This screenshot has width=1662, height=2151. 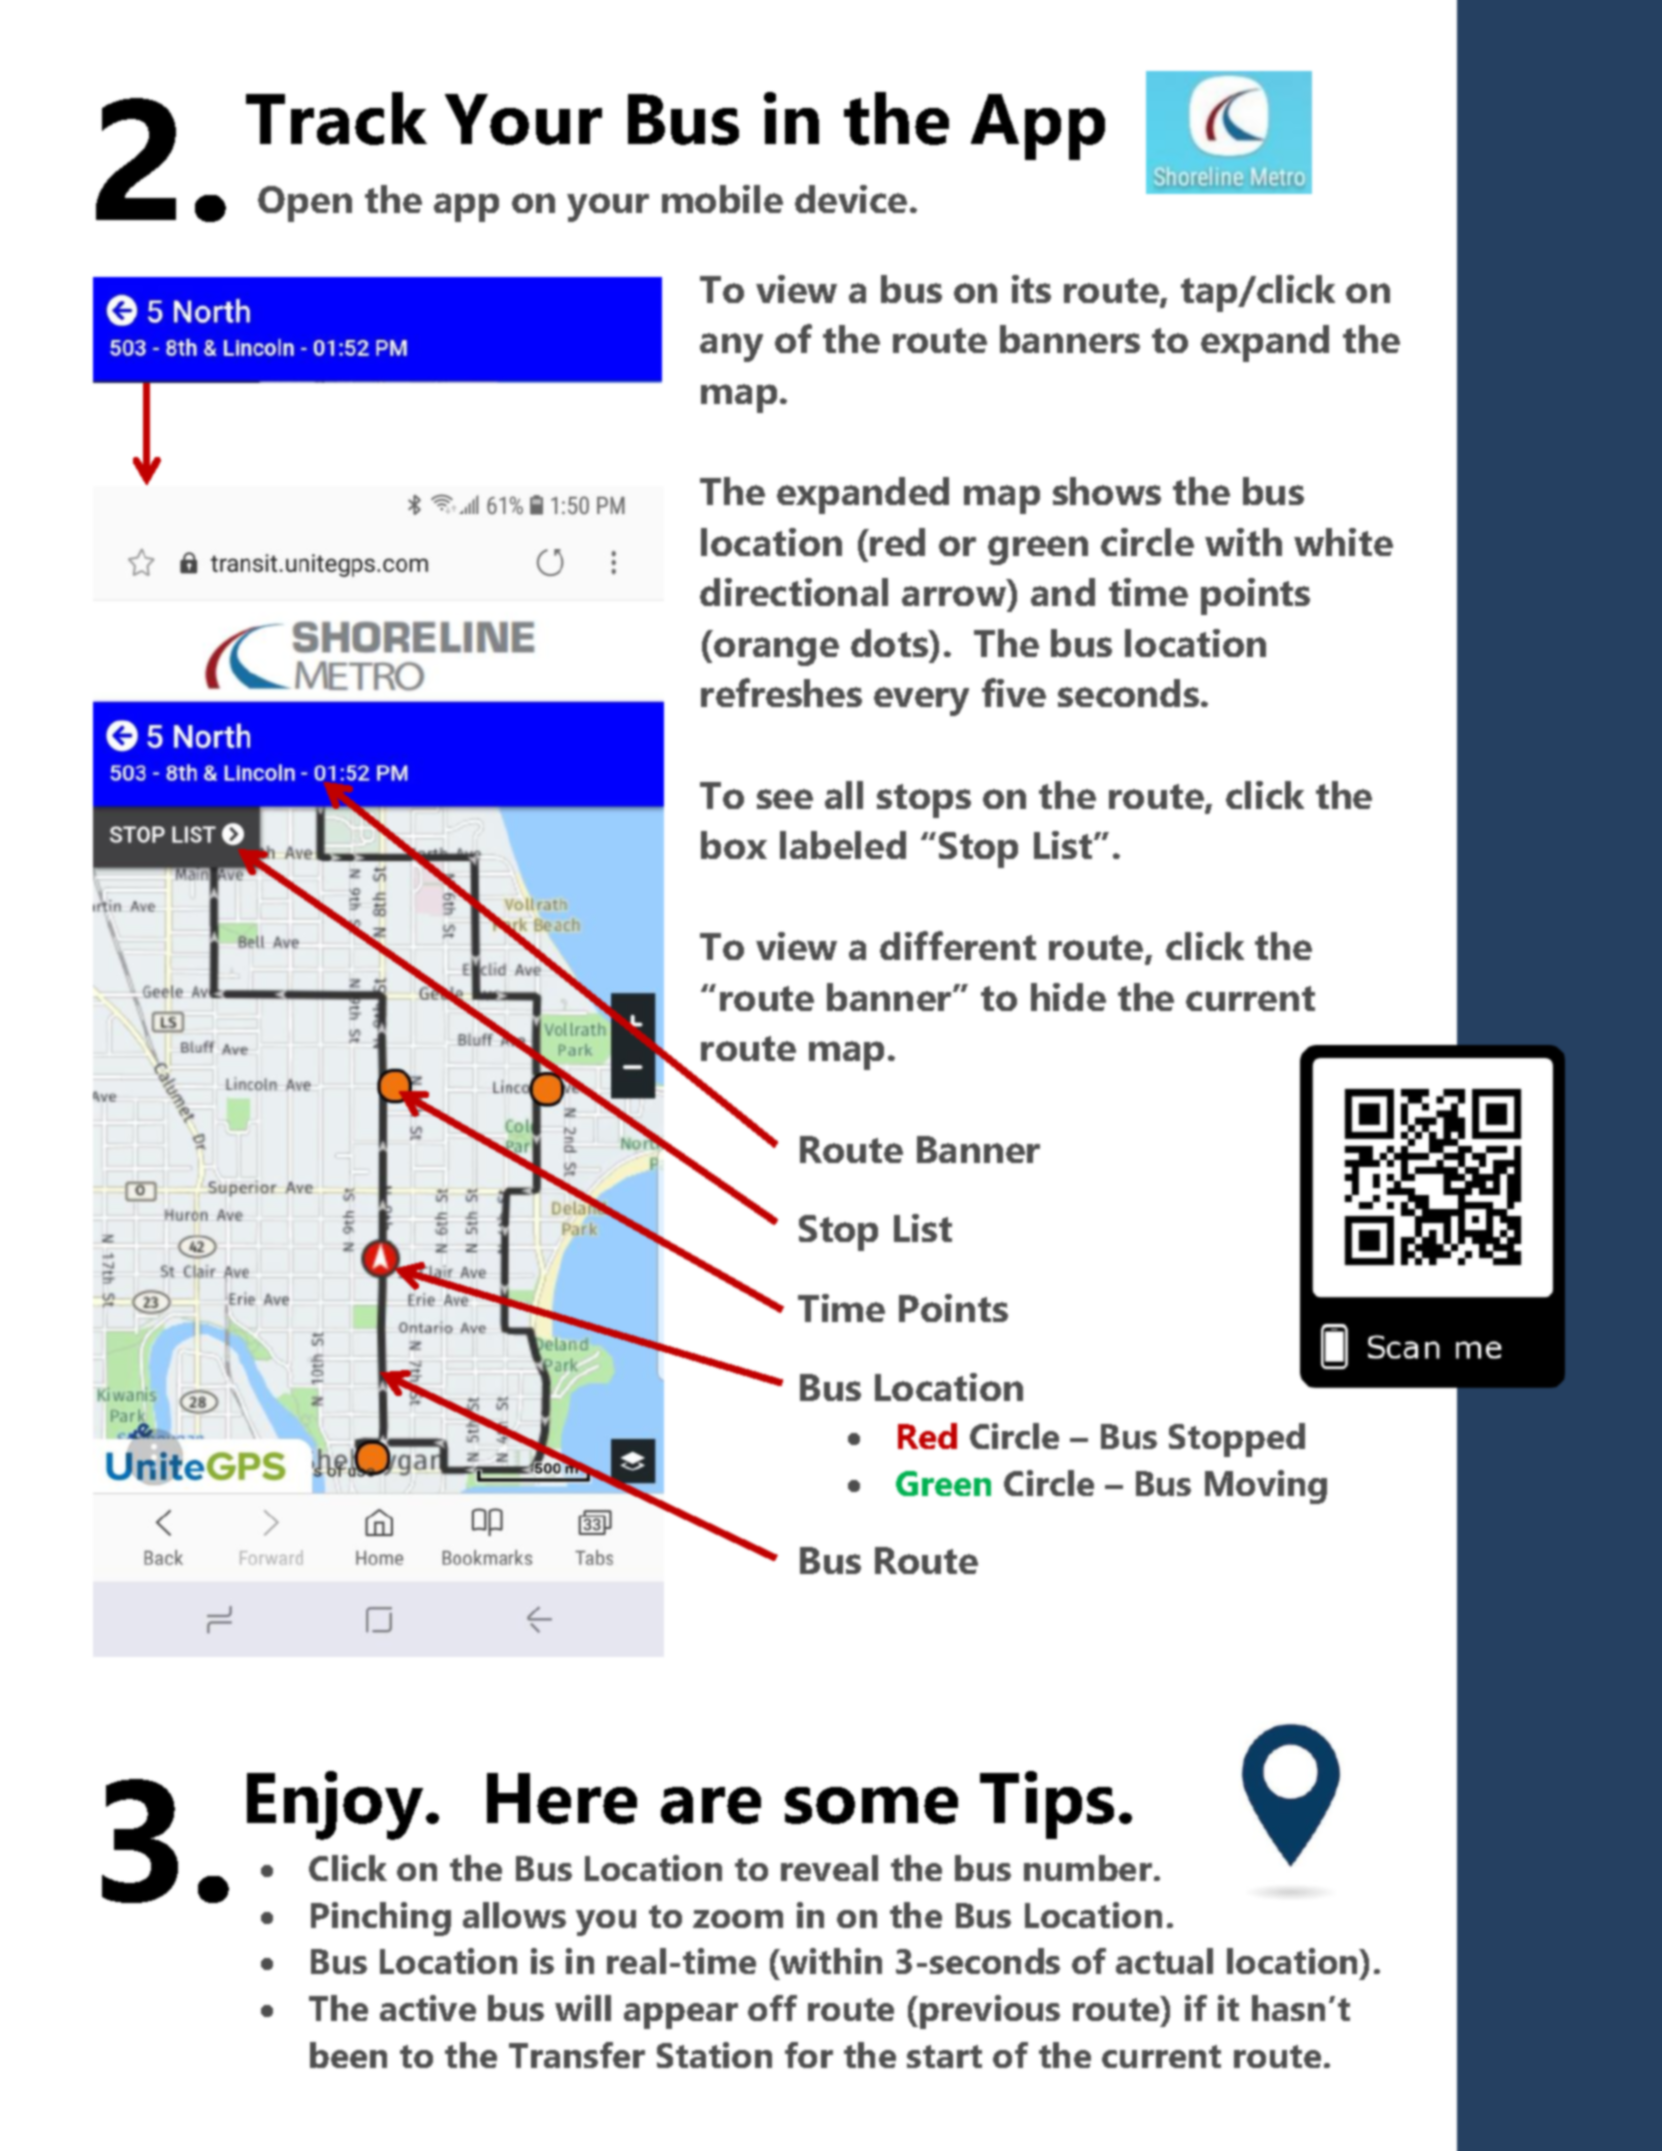 What do you see at coordinates (871, 1805) in the screenshot?
I see `some` at bounding box center [871, 1805].
